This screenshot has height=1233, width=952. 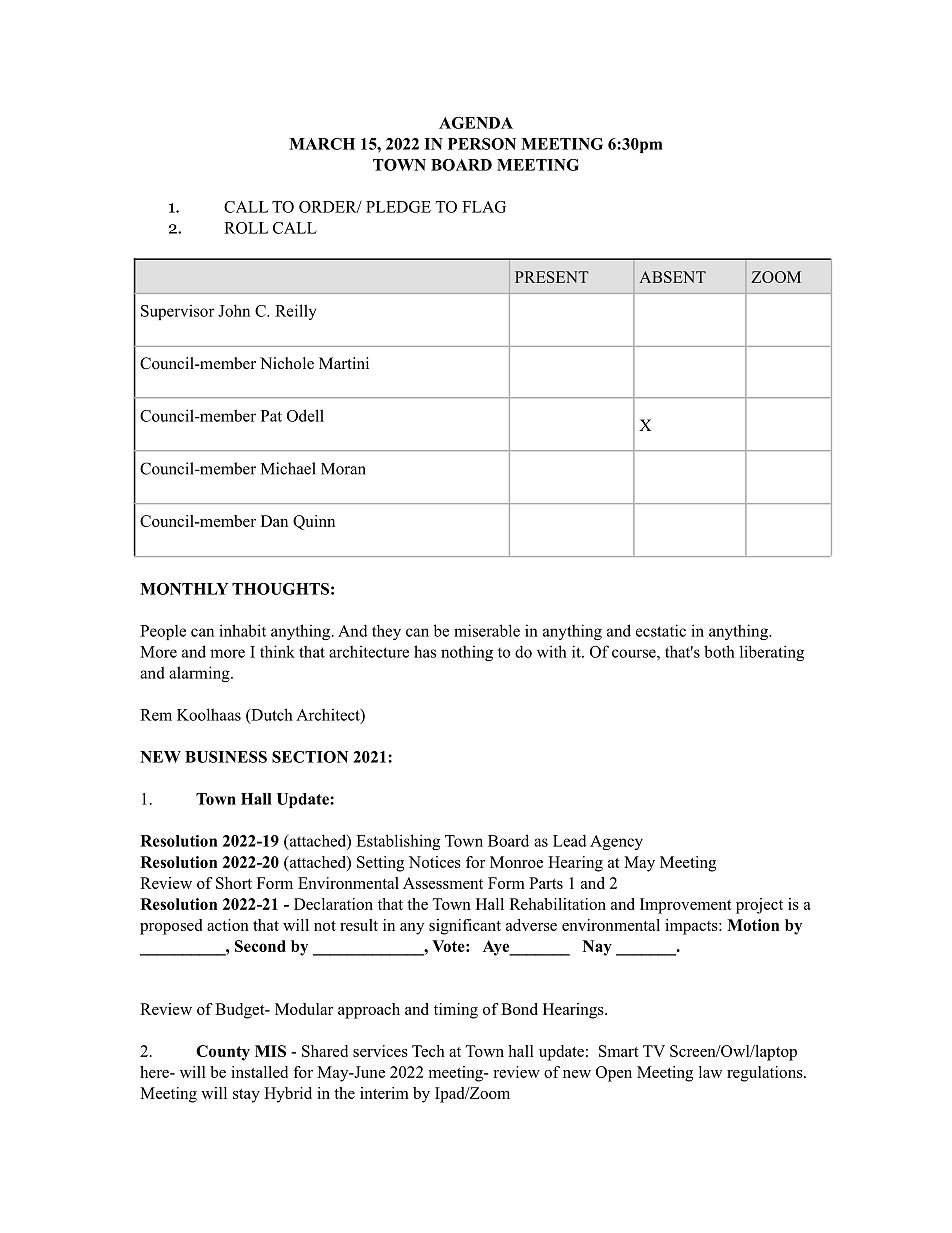 What do you see at coordinates (661, 630) in the screenshot?
I see `ecstatic` at bounding box center [661, 630].
